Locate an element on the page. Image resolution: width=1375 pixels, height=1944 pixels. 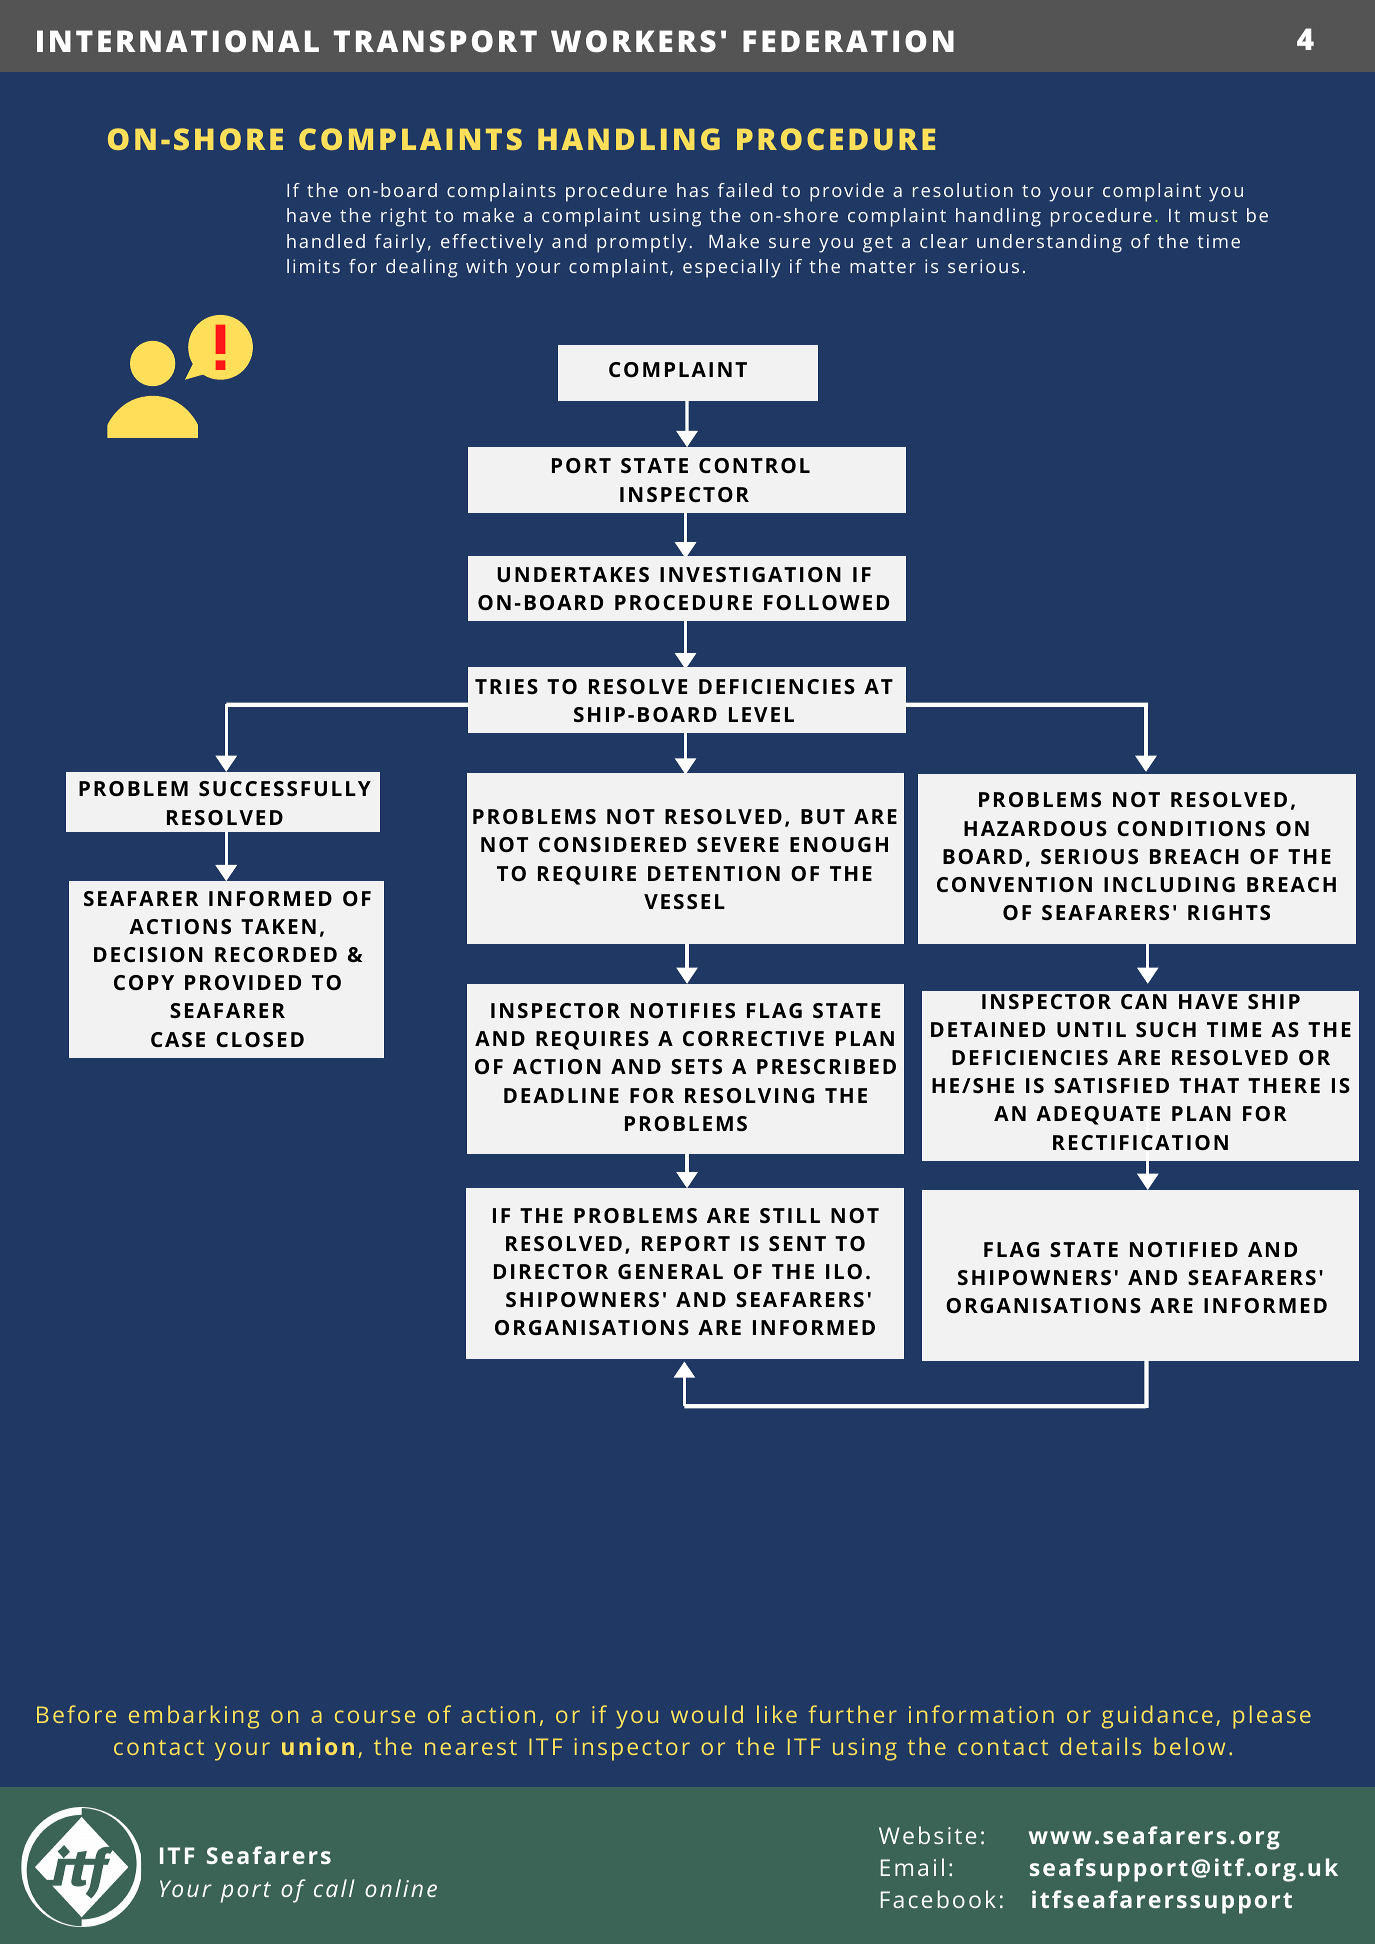
WORKERS is located at coordinates (633, 41).
